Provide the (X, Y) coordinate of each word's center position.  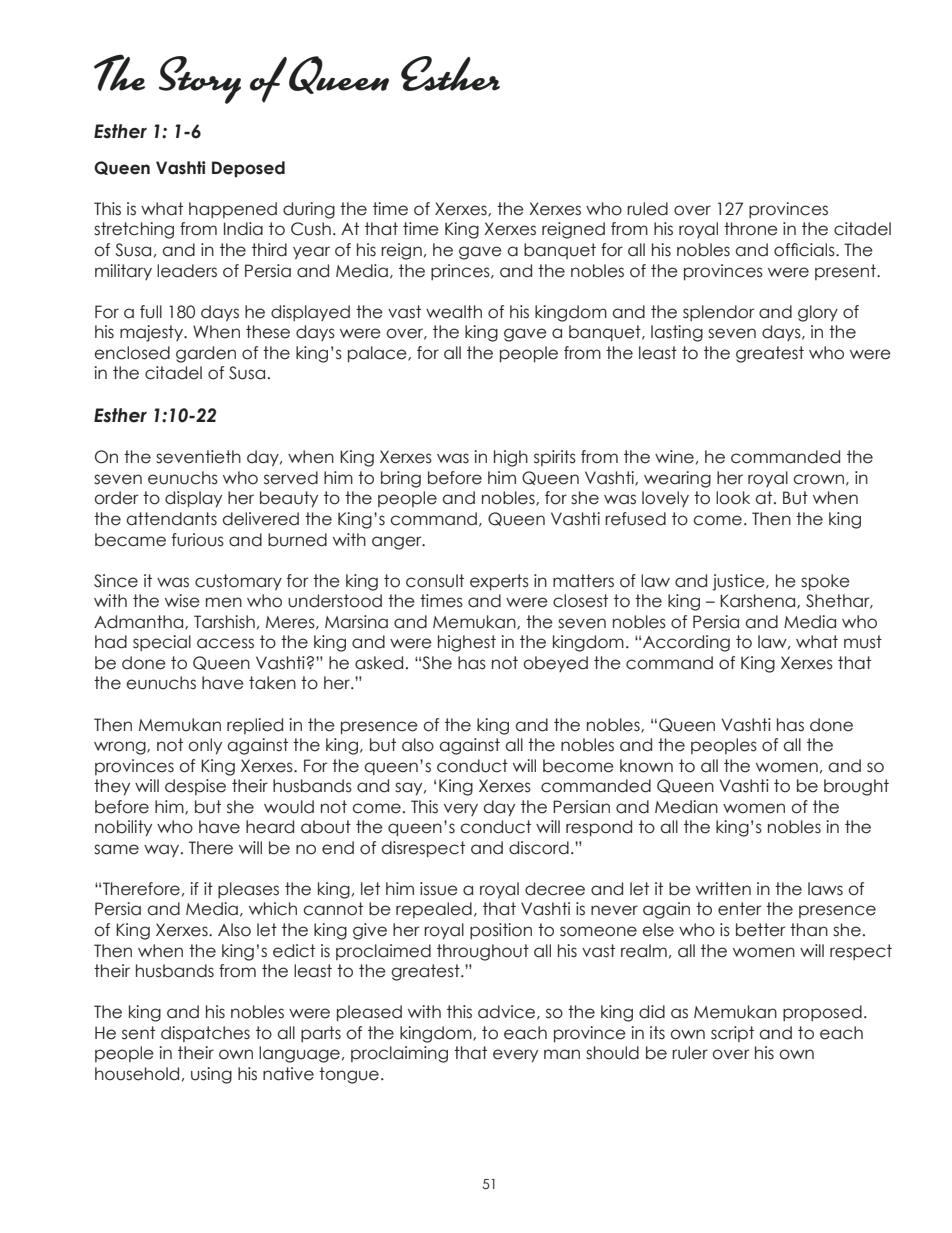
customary (238, 582)
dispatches (205, 1034)
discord (539, 848)
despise (195, 787)
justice (739, 582)
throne (751, 229)
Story (200, 80)
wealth (454, 312)
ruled (647, 209)
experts (499, 582)
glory (818, 313)
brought (856, 787)
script (732, 1034)
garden (206, 354)
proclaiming (399, 1054)
